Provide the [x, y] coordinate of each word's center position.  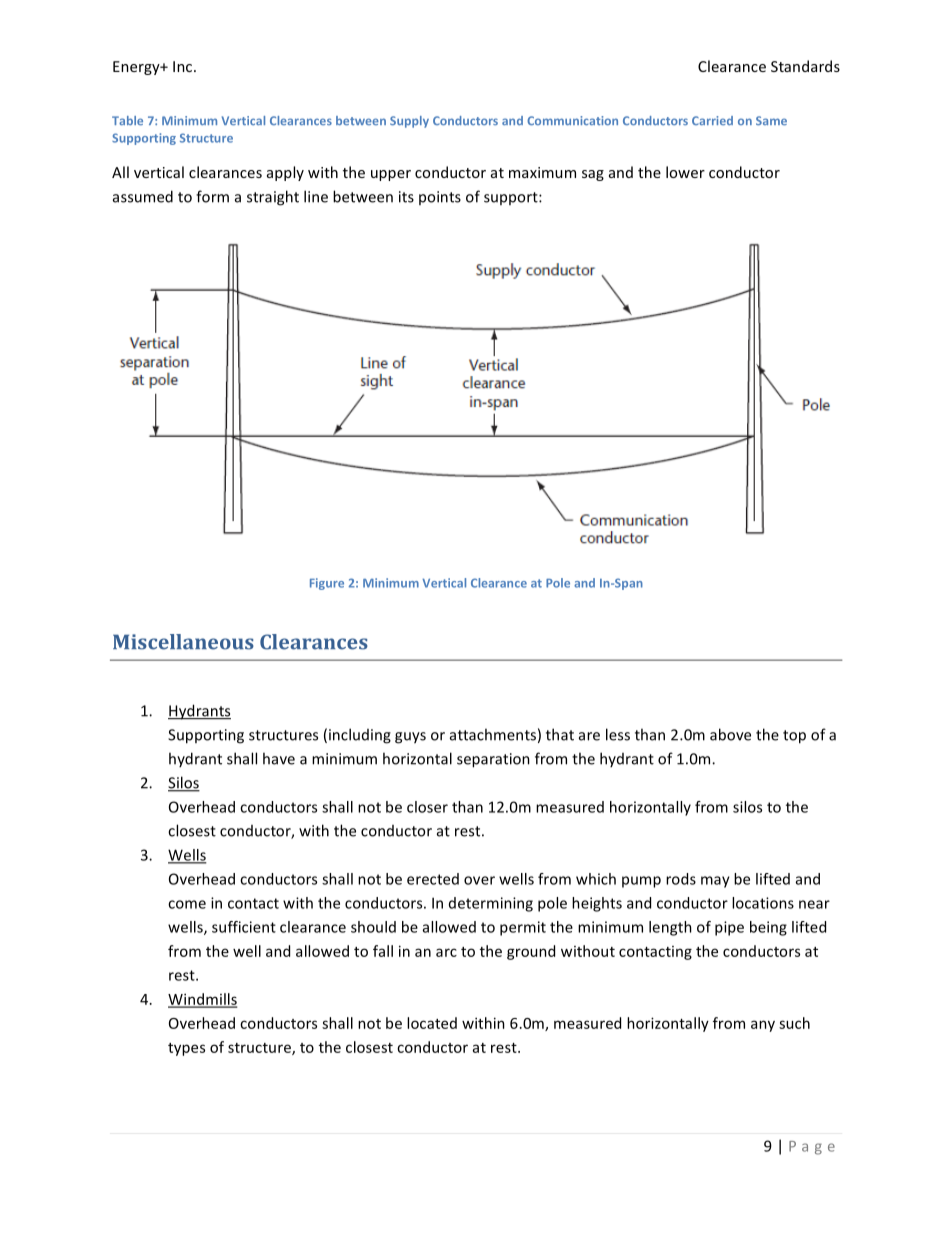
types [186, 1049]
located [432, 1023]
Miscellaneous [183, 642]
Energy [137, 68]
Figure [327, 584]
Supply [409, 122]
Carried [712, 120]
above [730, 734]
